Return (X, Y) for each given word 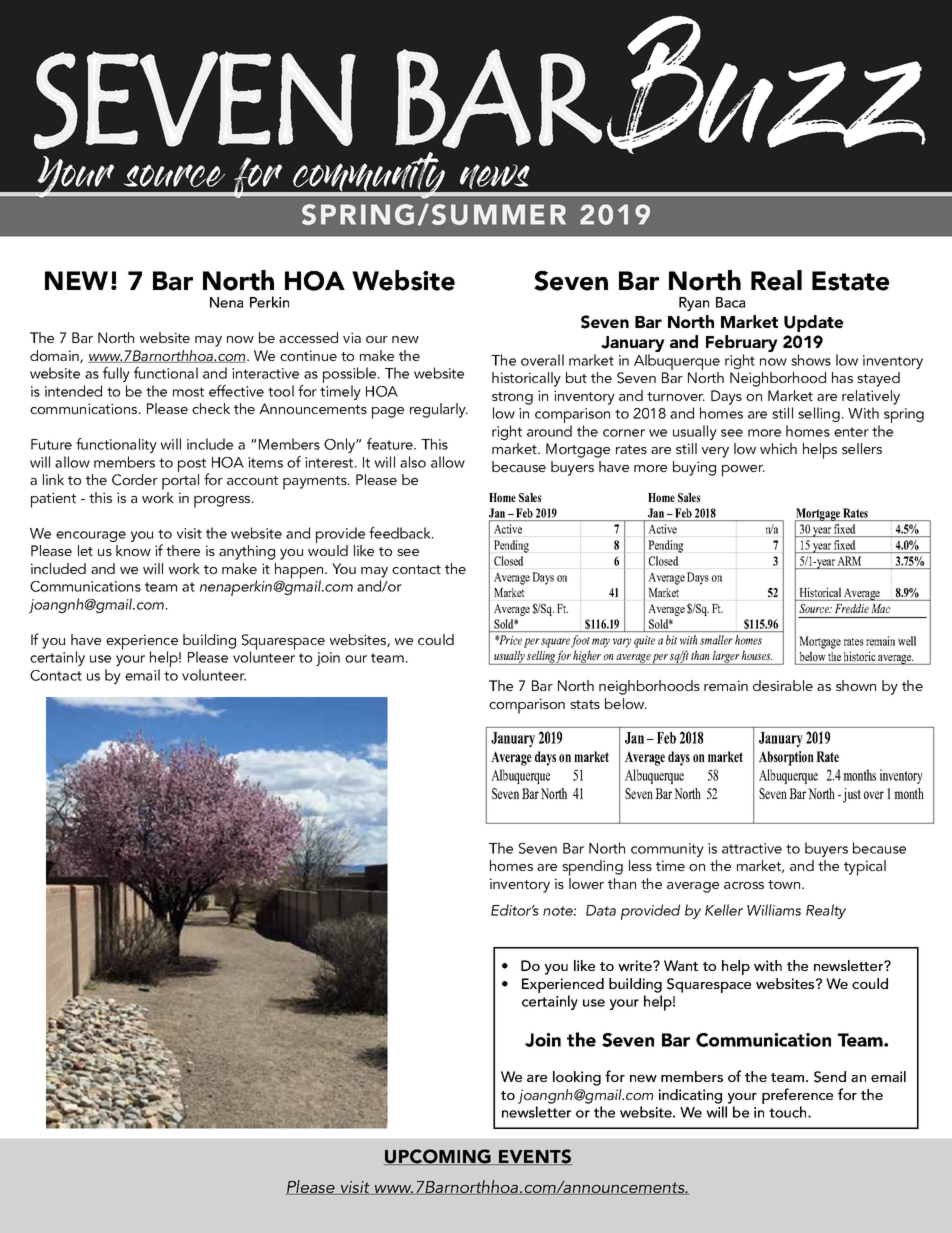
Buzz (766, 85)
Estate (850, 281)
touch (789, 1112)
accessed (308, 337)
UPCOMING (438, 1157)
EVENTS (534, 1157)
